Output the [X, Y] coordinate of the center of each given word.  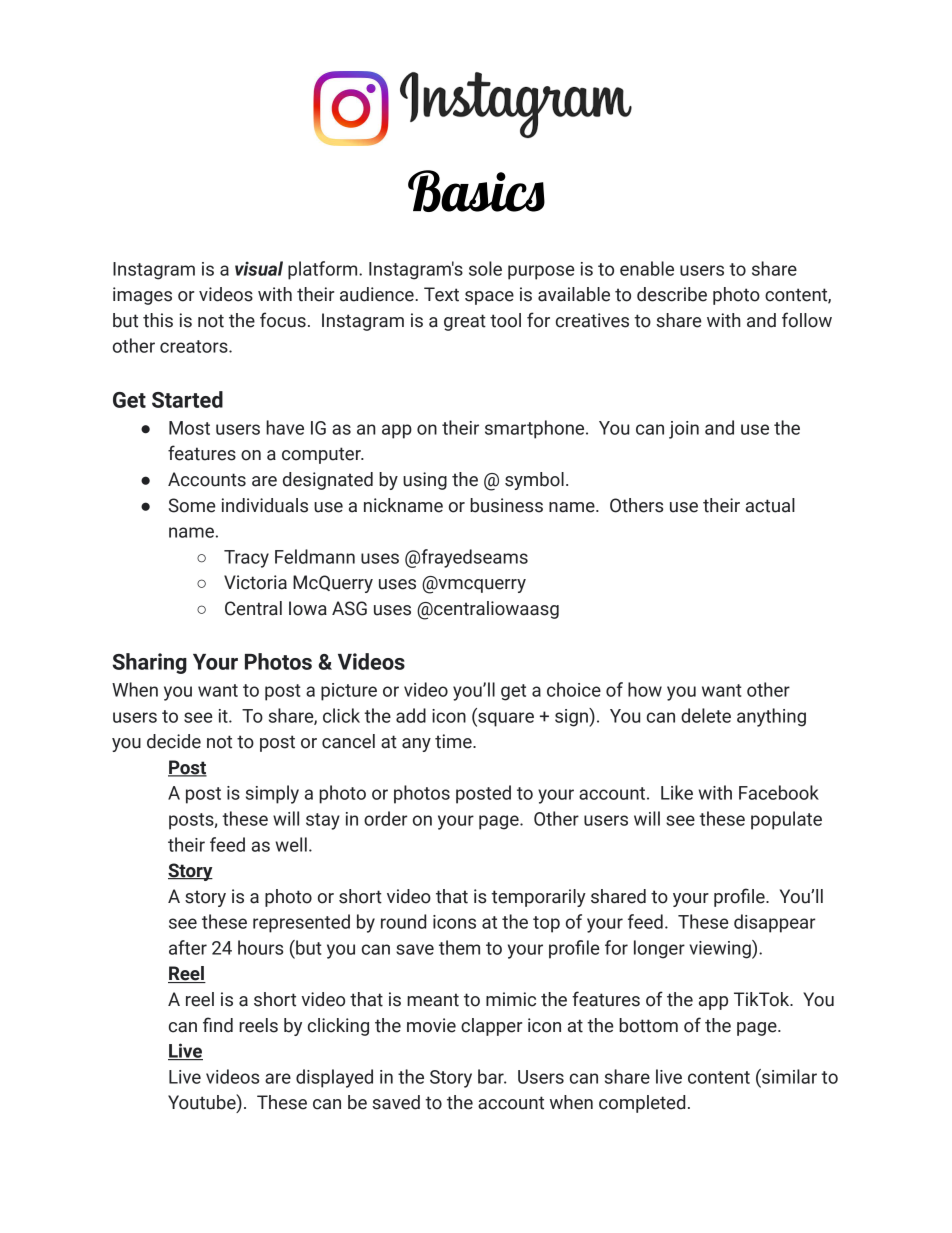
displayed [334, 1078]
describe [672, 294]
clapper [491, 1027]
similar [788, 1076]
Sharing [149, 663]
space [489, 298]
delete [706, 715]
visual [259, 268]
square [505, 719]
